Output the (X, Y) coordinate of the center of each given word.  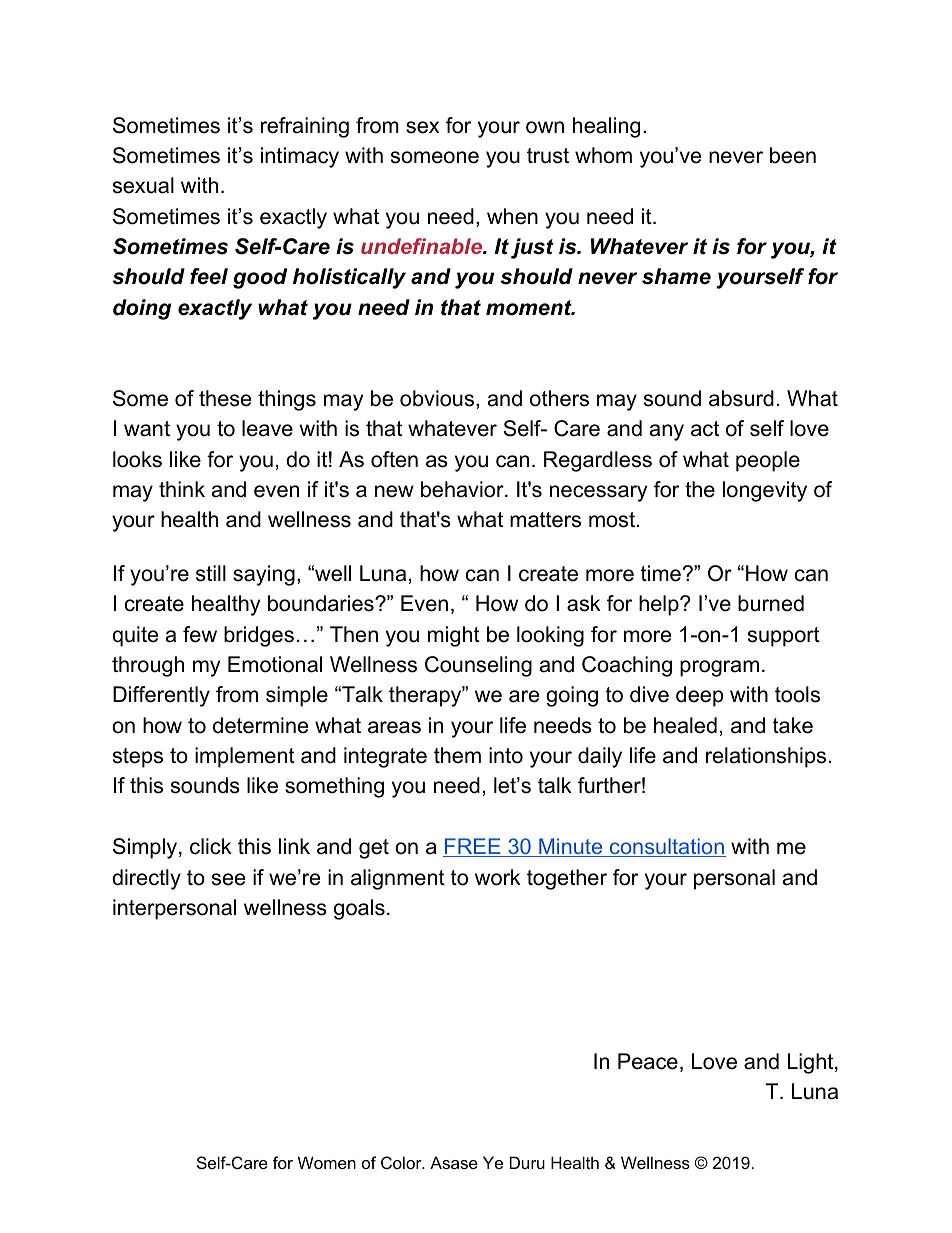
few (200, 634)
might (454, 636)
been (793, 155)
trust (548, 156)
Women (327, 1162)
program (719, 668)
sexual (143, 185)
